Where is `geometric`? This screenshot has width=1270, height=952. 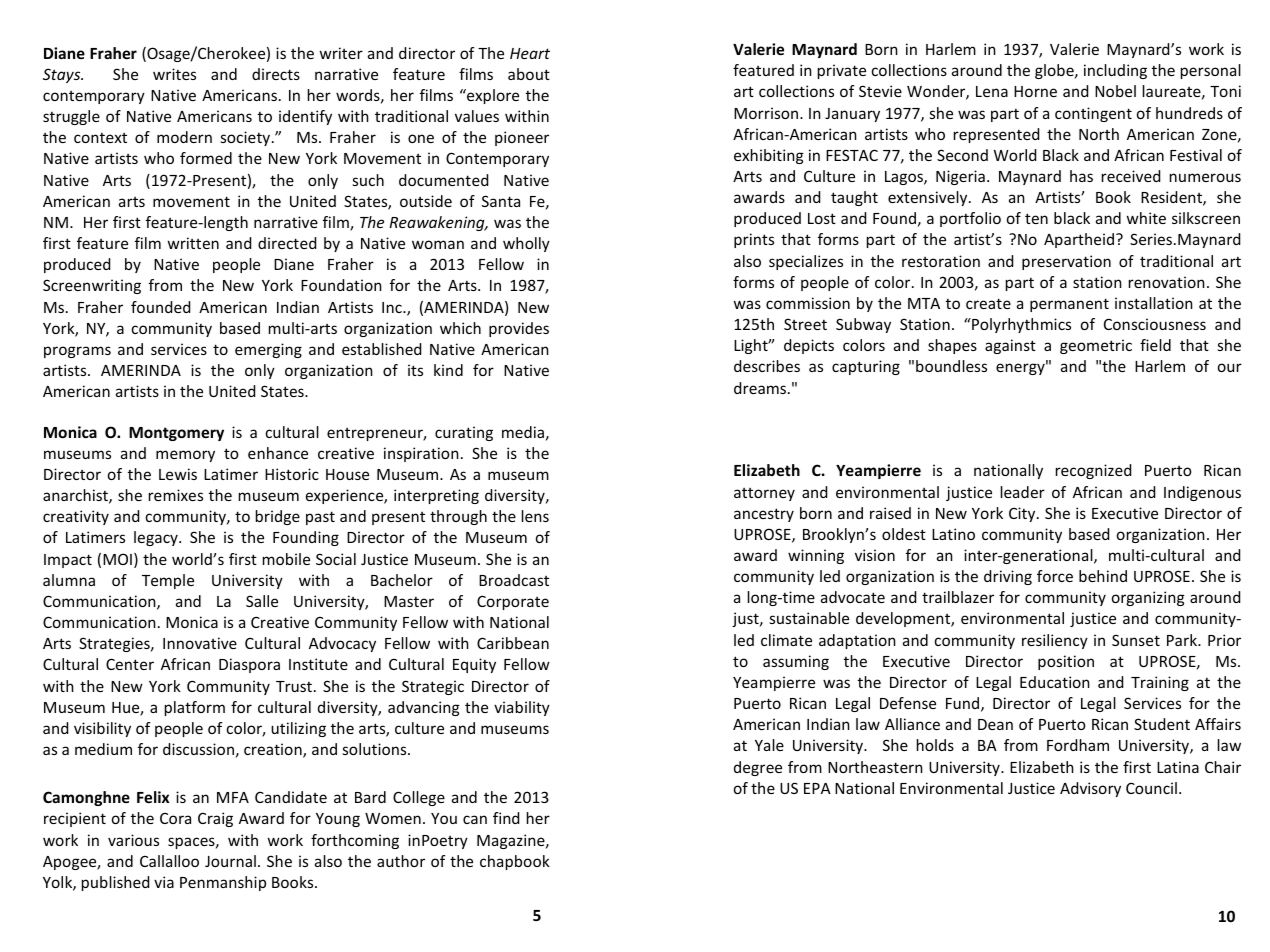 geometric is located at coordinates (1096, 346).
